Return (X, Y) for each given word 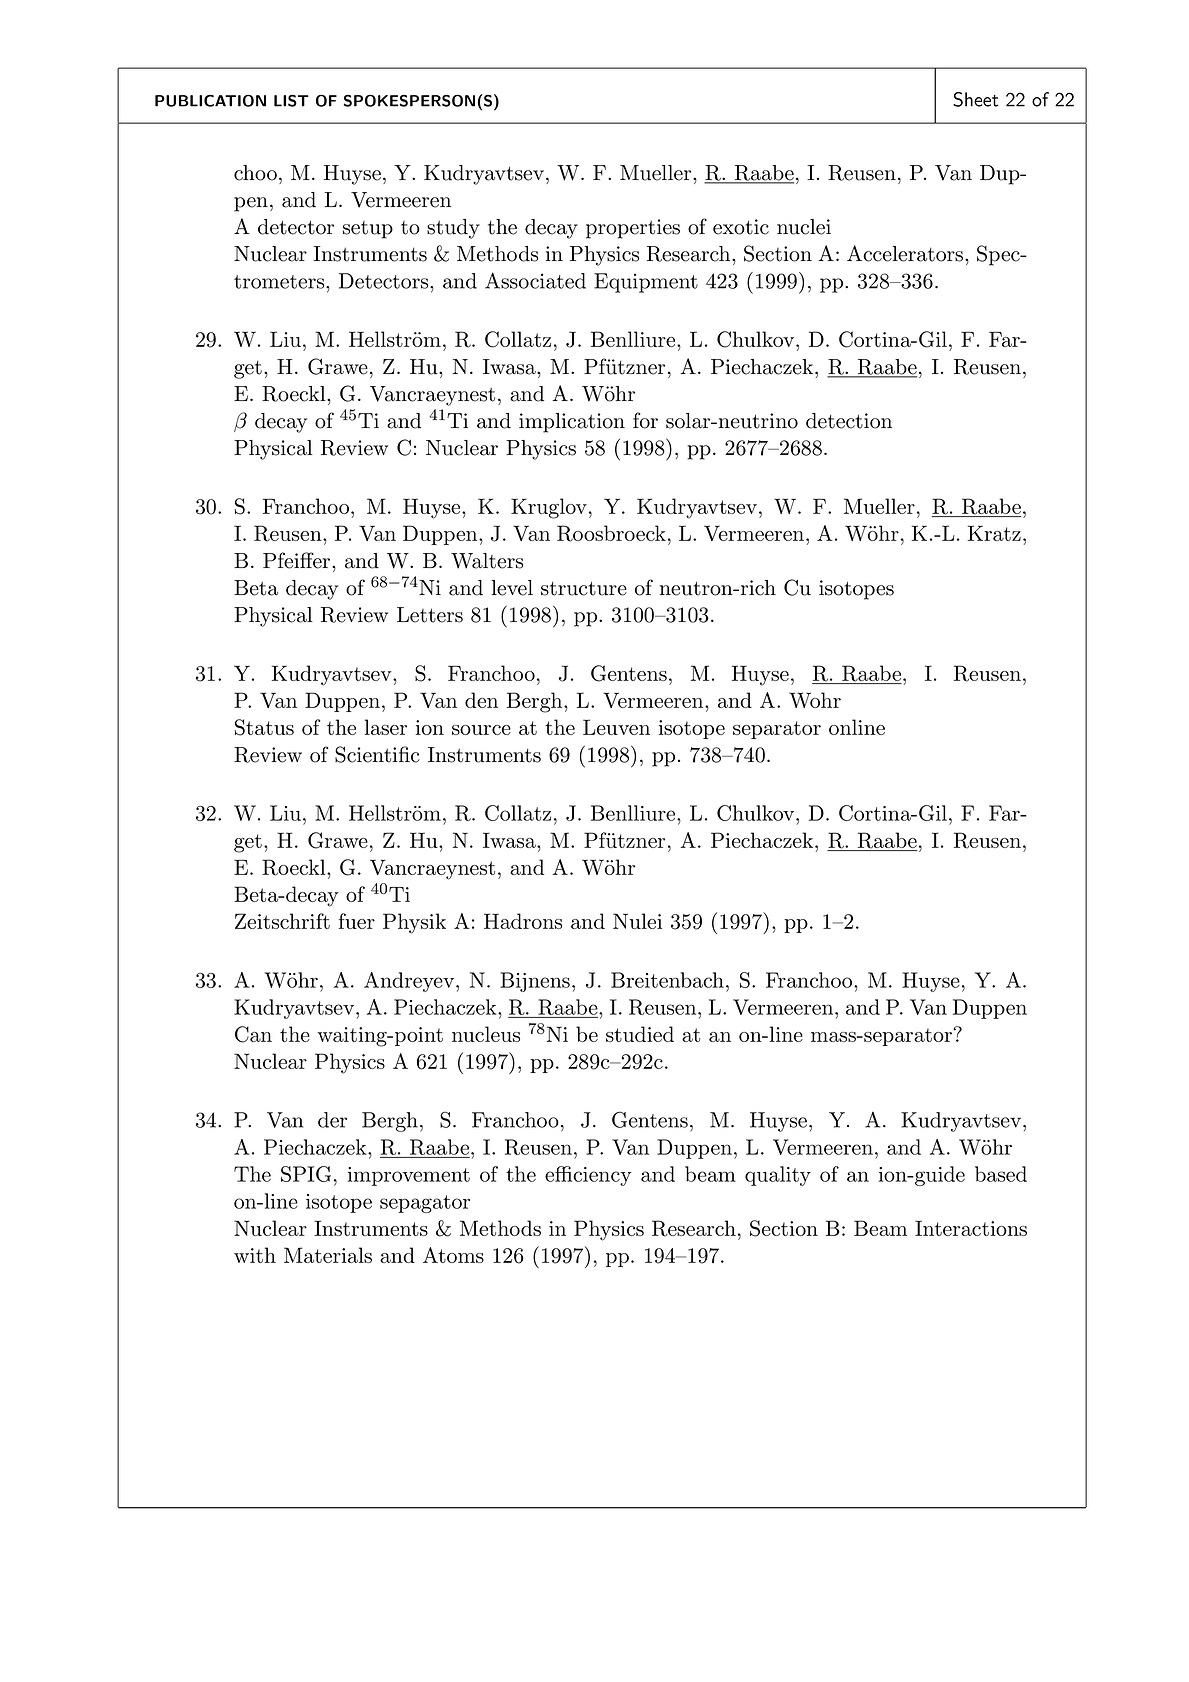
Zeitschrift (282, 921)
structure (584, 588)
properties (633, 229)
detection (849, 421)
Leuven (616, 727)
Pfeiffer (298, 560)
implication (572, 423)
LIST (291, 101)
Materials (328, 1255)
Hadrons (523, 921)
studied (640, 1034)
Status (264, 727)
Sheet (976, 99)
